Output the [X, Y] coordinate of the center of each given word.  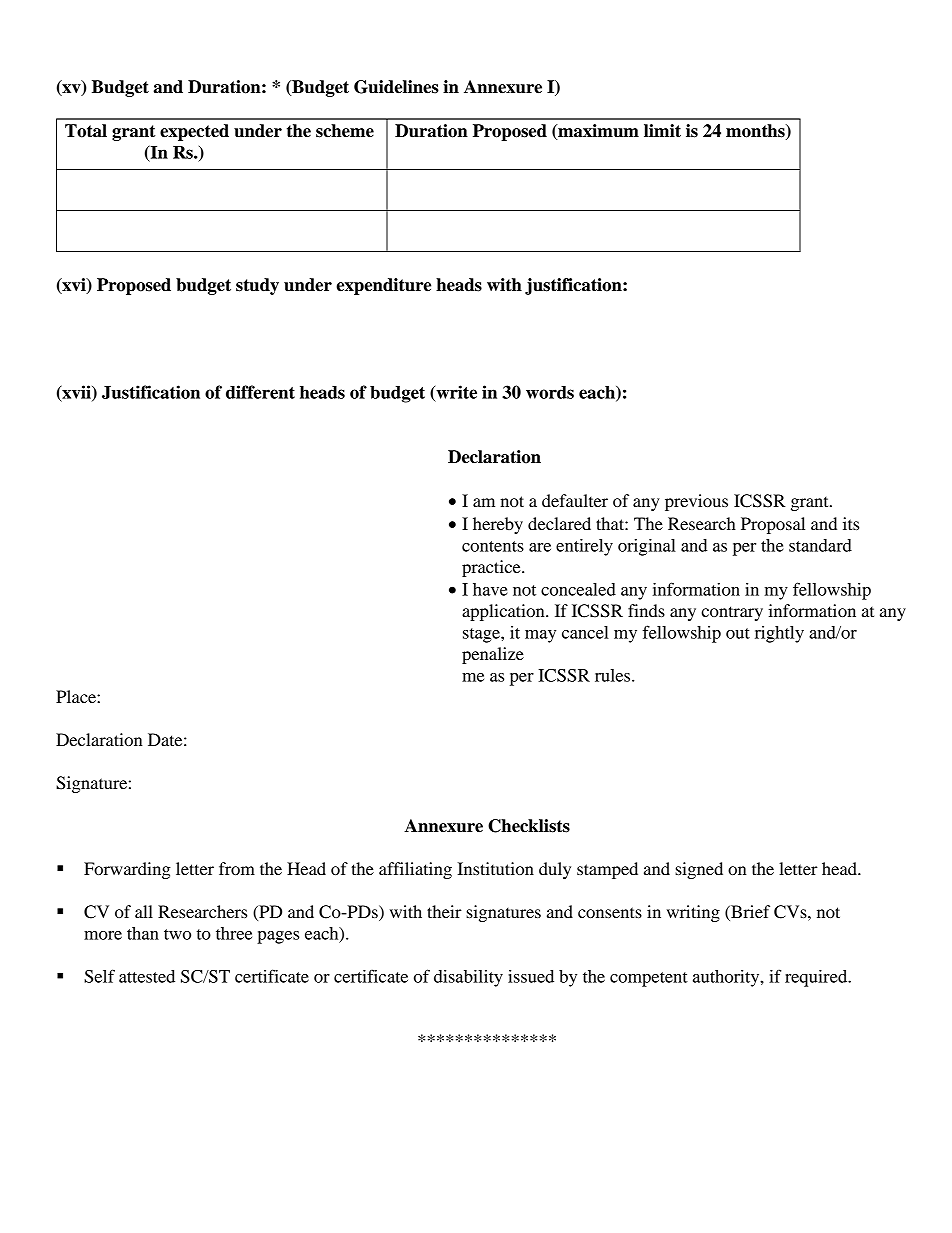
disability [468, 978]
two [177, 934]
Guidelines [396, 87]
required [817, 978]
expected [194, 132]
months [756, 131]
